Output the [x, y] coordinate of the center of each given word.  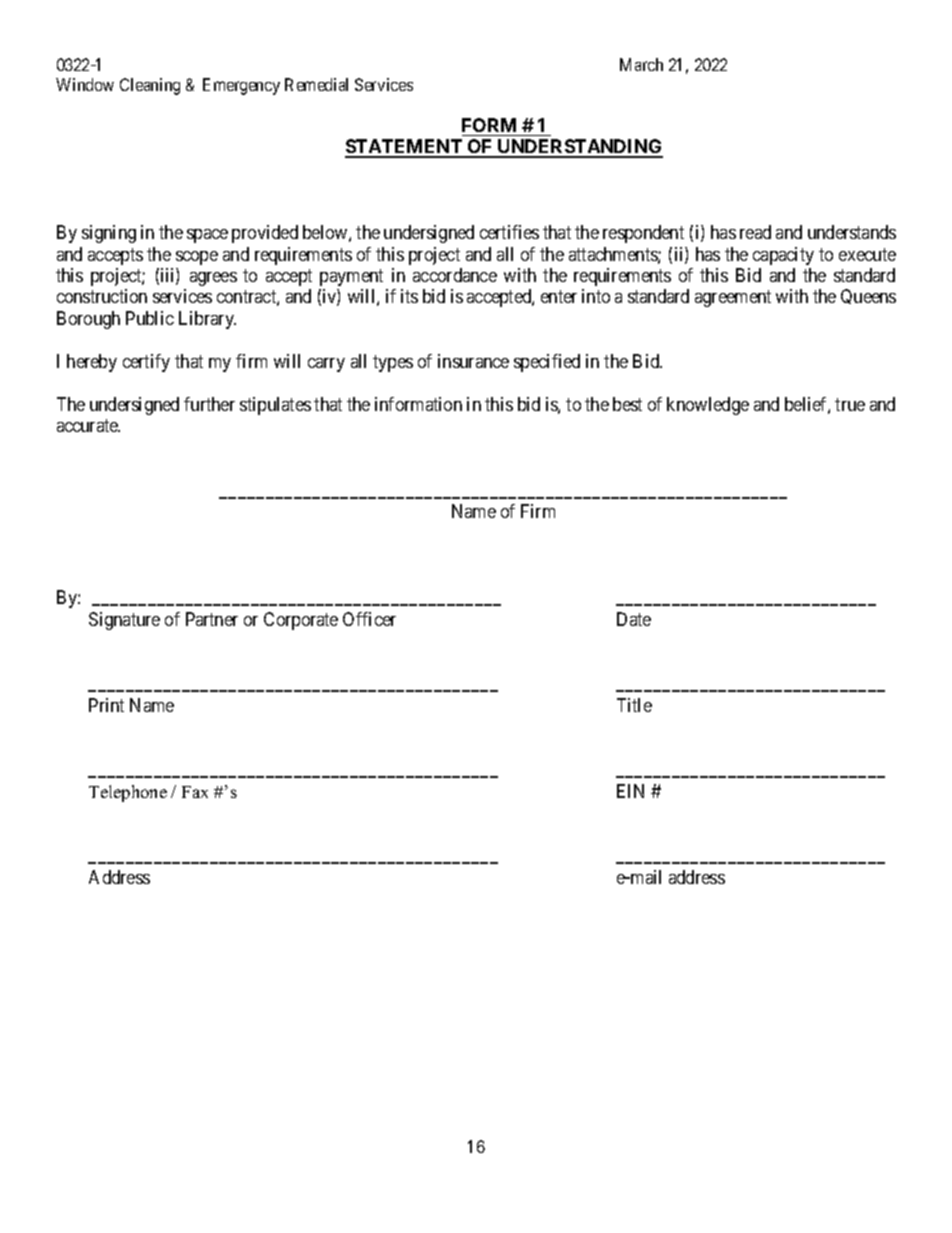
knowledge [708, 406]
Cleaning [150, 86]
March [641, 64]
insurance [473, 361]
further [209, 404]
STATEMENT [405, 148]
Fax [195, 792]
